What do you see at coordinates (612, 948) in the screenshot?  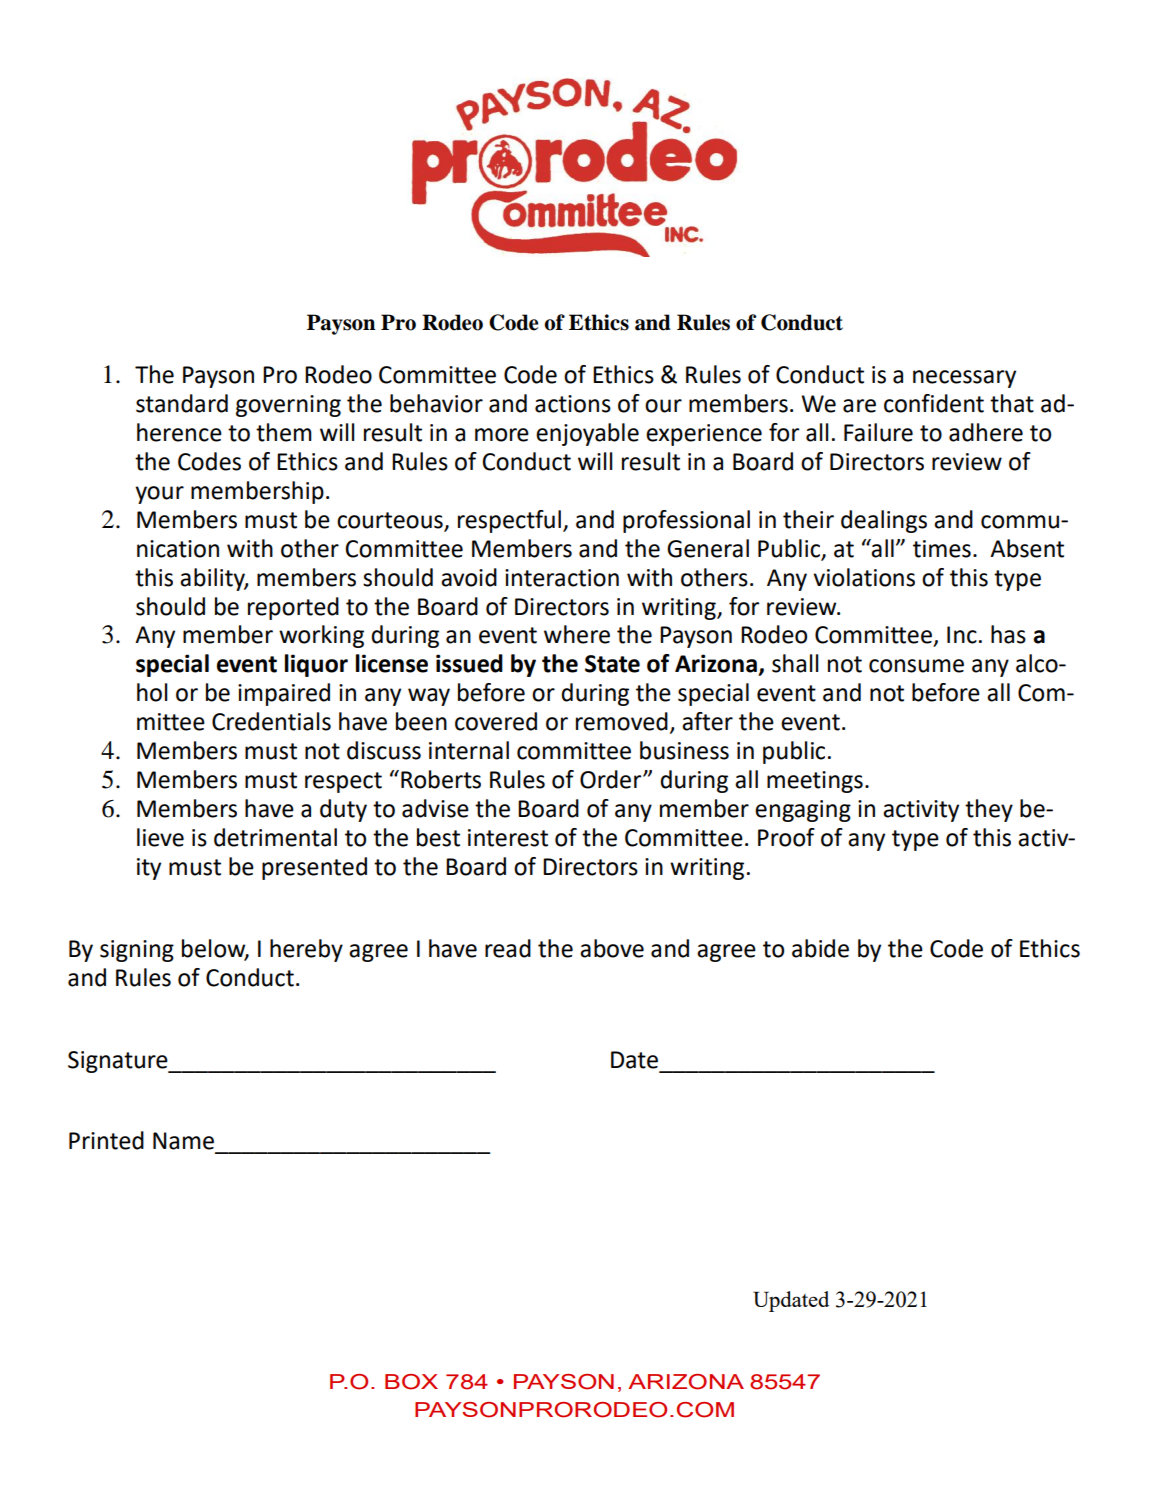 I see `above` at bounding box center [612, 948].
